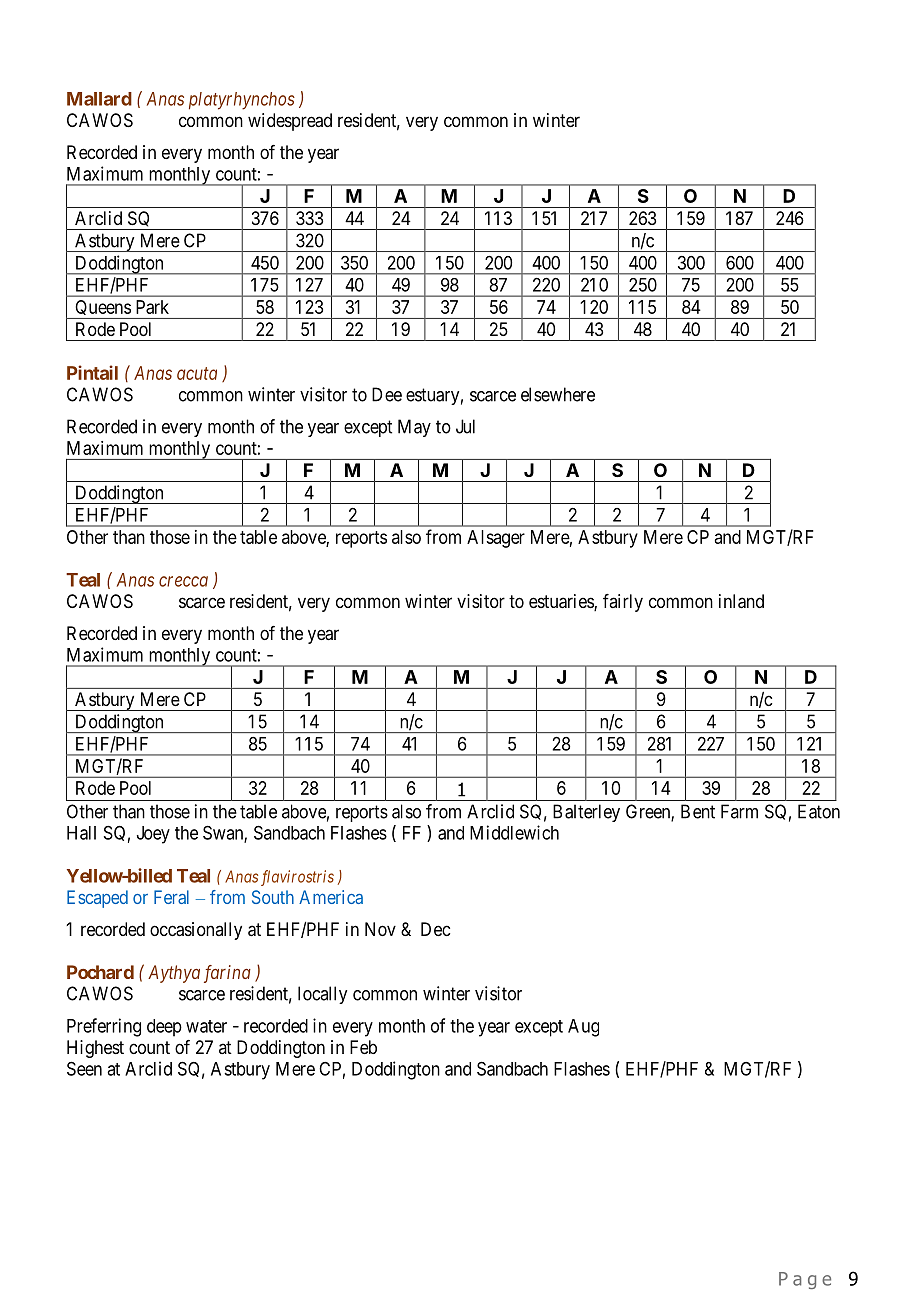 This screenshot has height=1308, width=924. What do you see at coordinates (99, 99) in the screenshot?
I see `Mallard` at bounding box center [99, 99].
